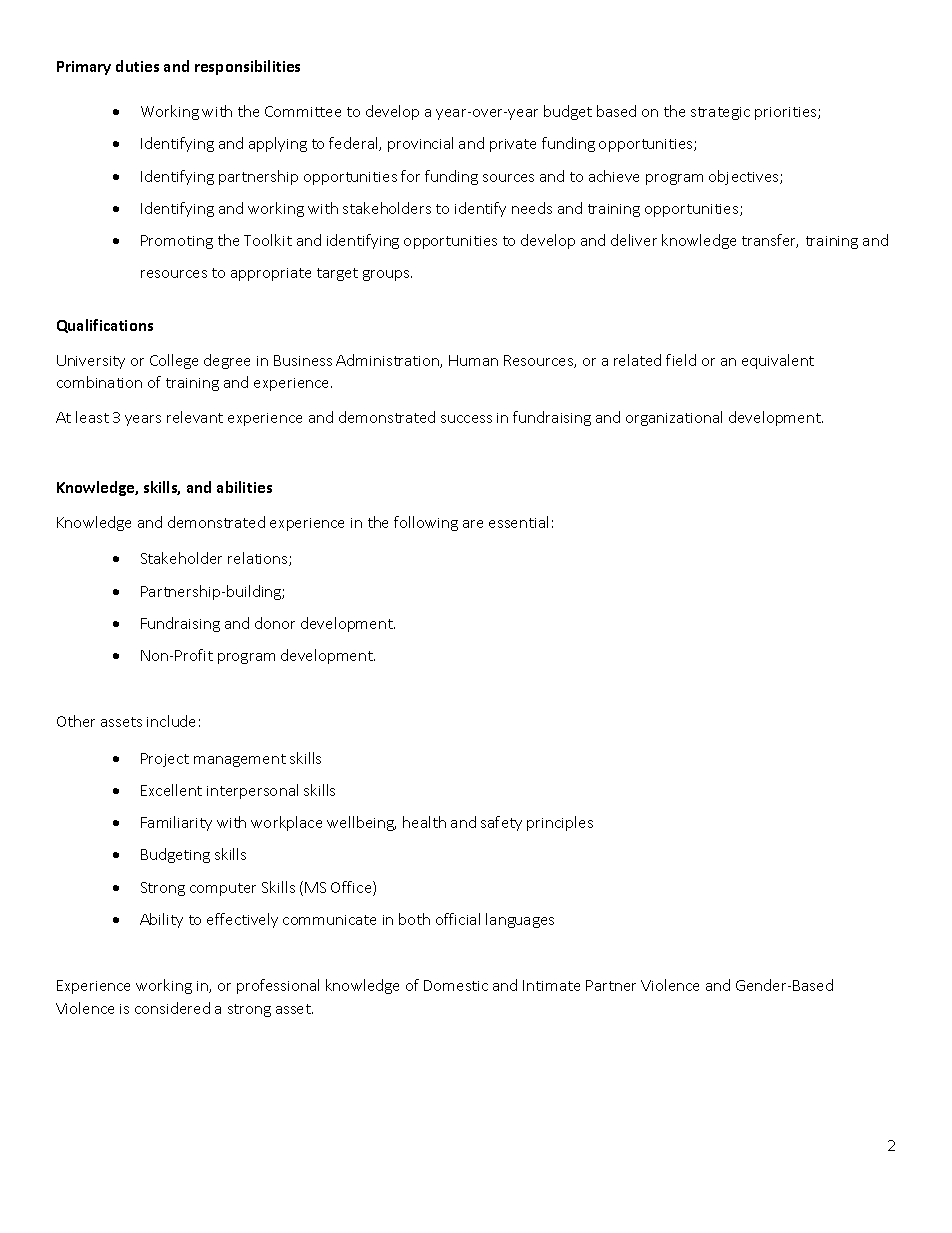 Image resolution: width=952 pixels, height=1233 pixels. Describe the element at coordinates (518, 522) in the screenshot. I see `essential` at that location.
